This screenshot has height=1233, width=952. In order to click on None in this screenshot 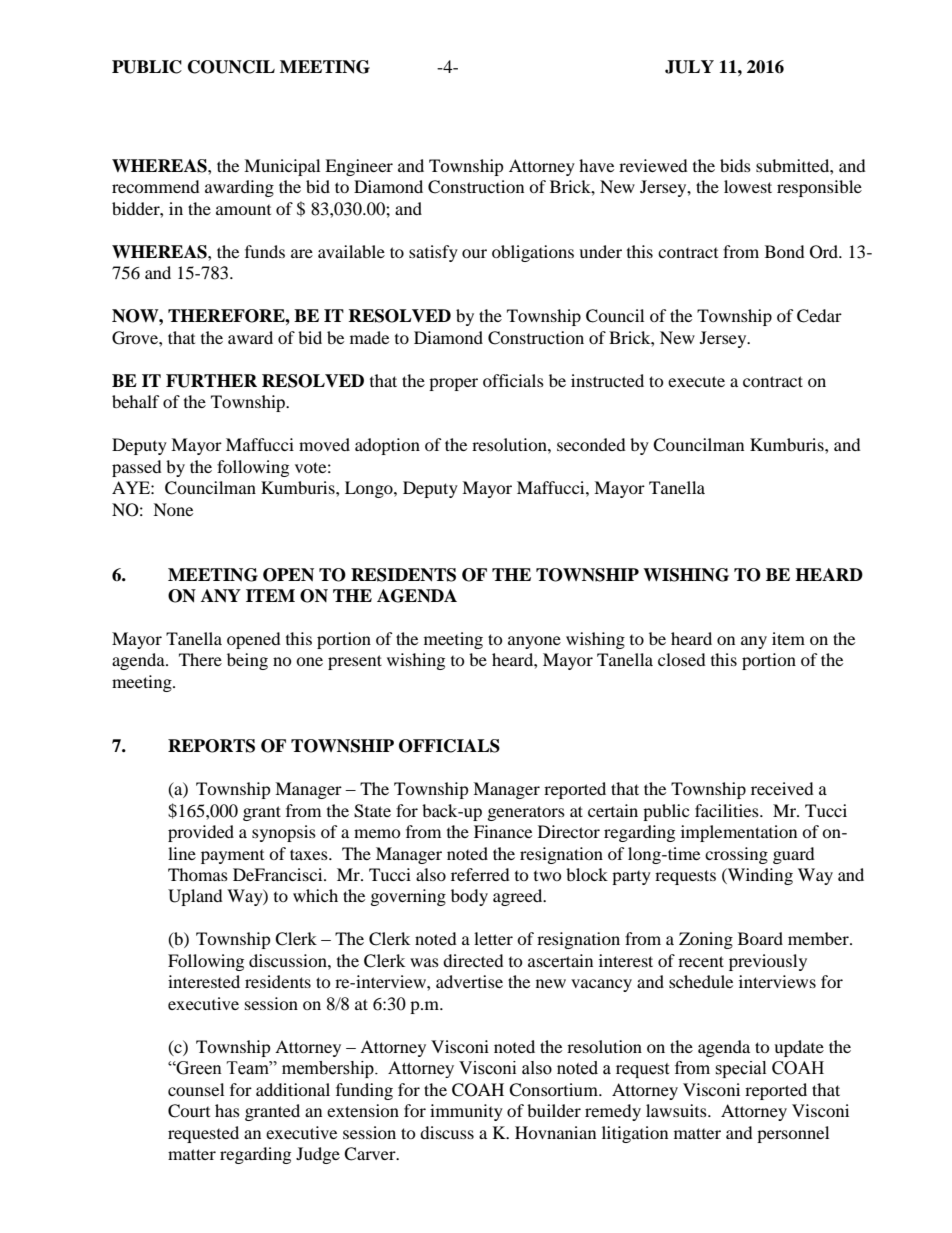, I will do `click(173, 509)`.
